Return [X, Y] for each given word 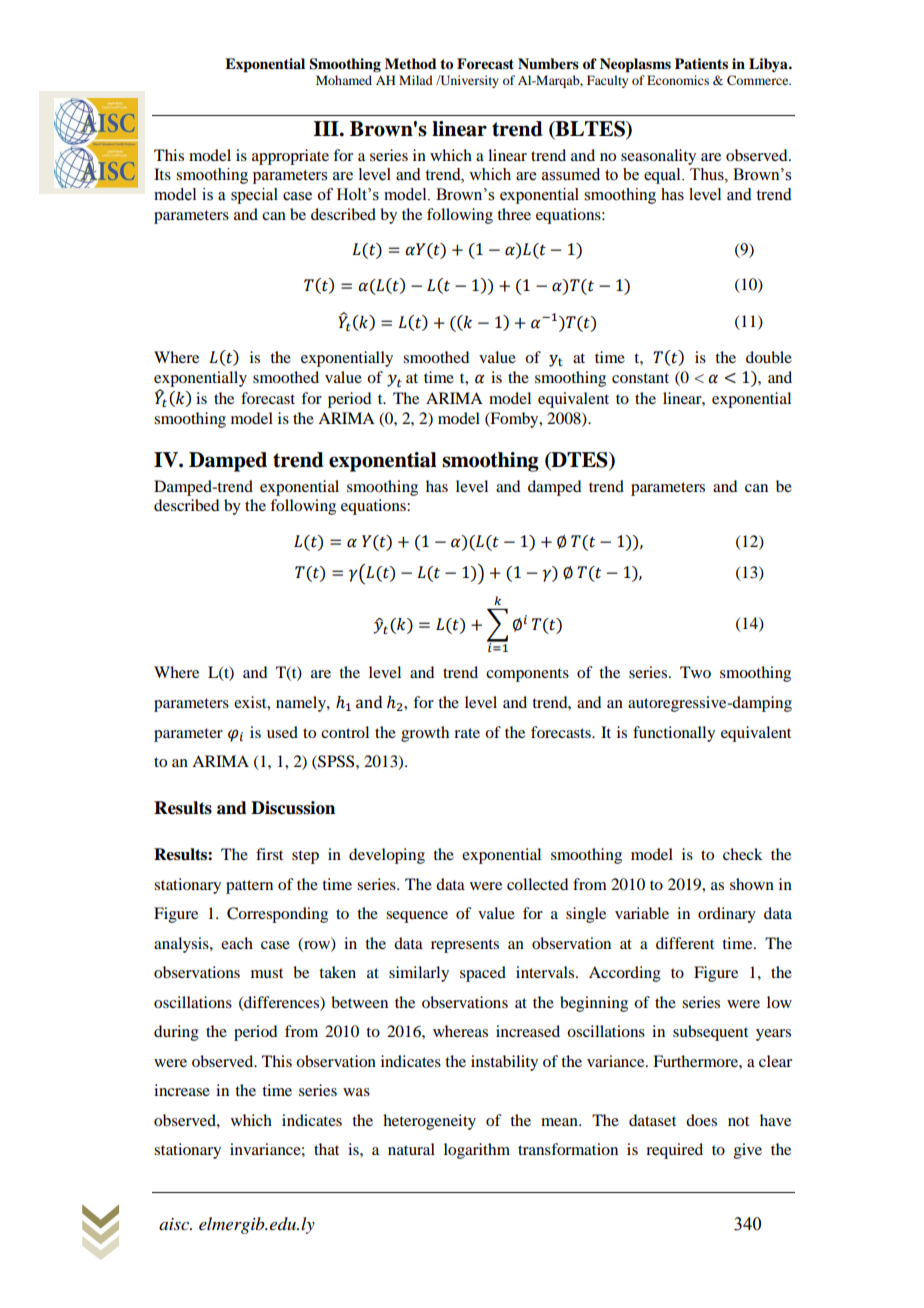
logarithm [477, 1151]
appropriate [290, 157]
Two [695, 672]
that [326, 1149]
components [527, 675]
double [769, 357]
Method [411, 63]
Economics [678, 80]
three [514, 214]
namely [302, 704]
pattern [249, 887]
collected [537, 884]
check [743, 854]
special [254, 196]
